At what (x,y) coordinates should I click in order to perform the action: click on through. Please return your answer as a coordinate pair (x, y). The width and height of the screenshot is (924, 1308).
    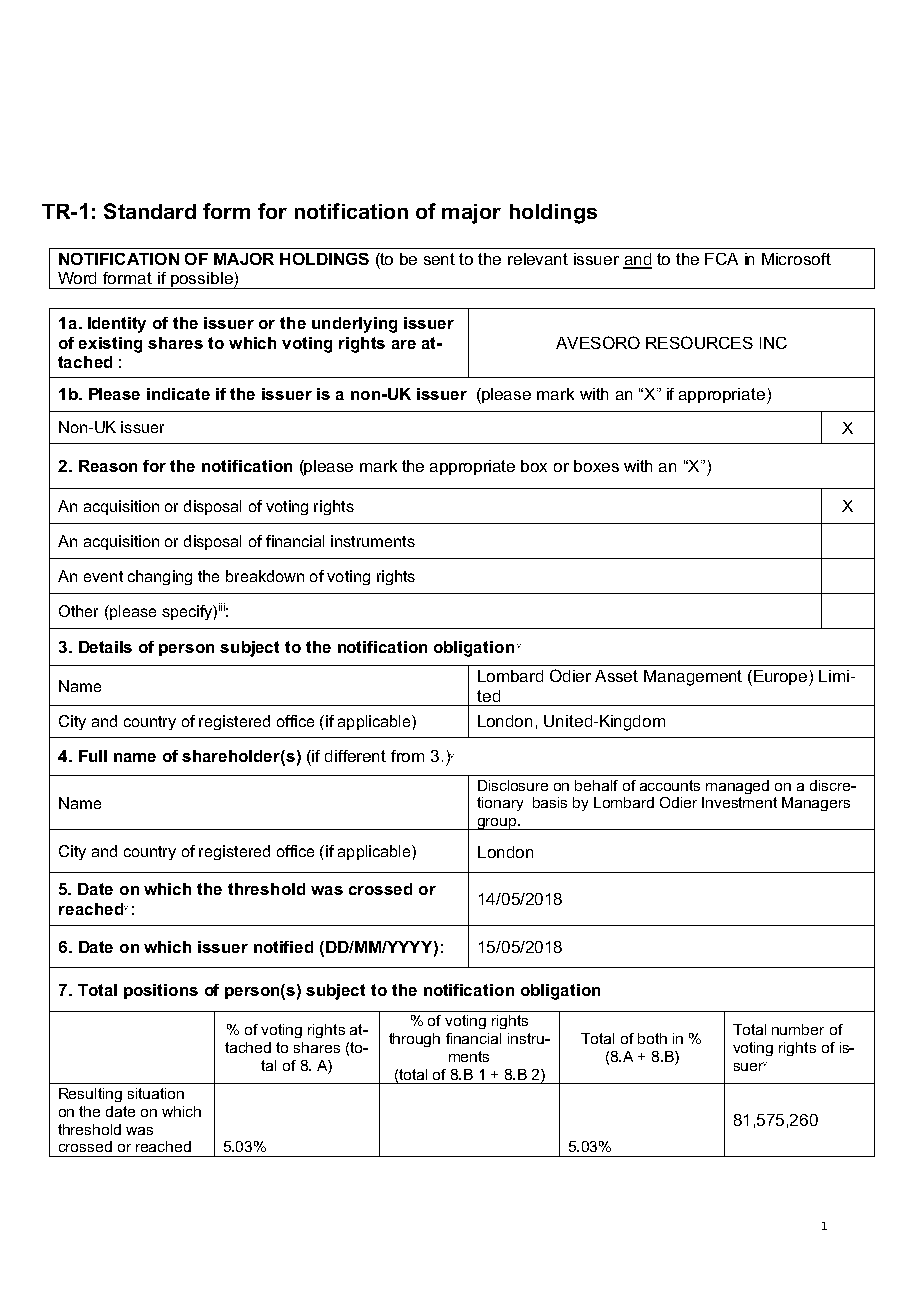
    Looking at the image, I should click on (414, 1040).
